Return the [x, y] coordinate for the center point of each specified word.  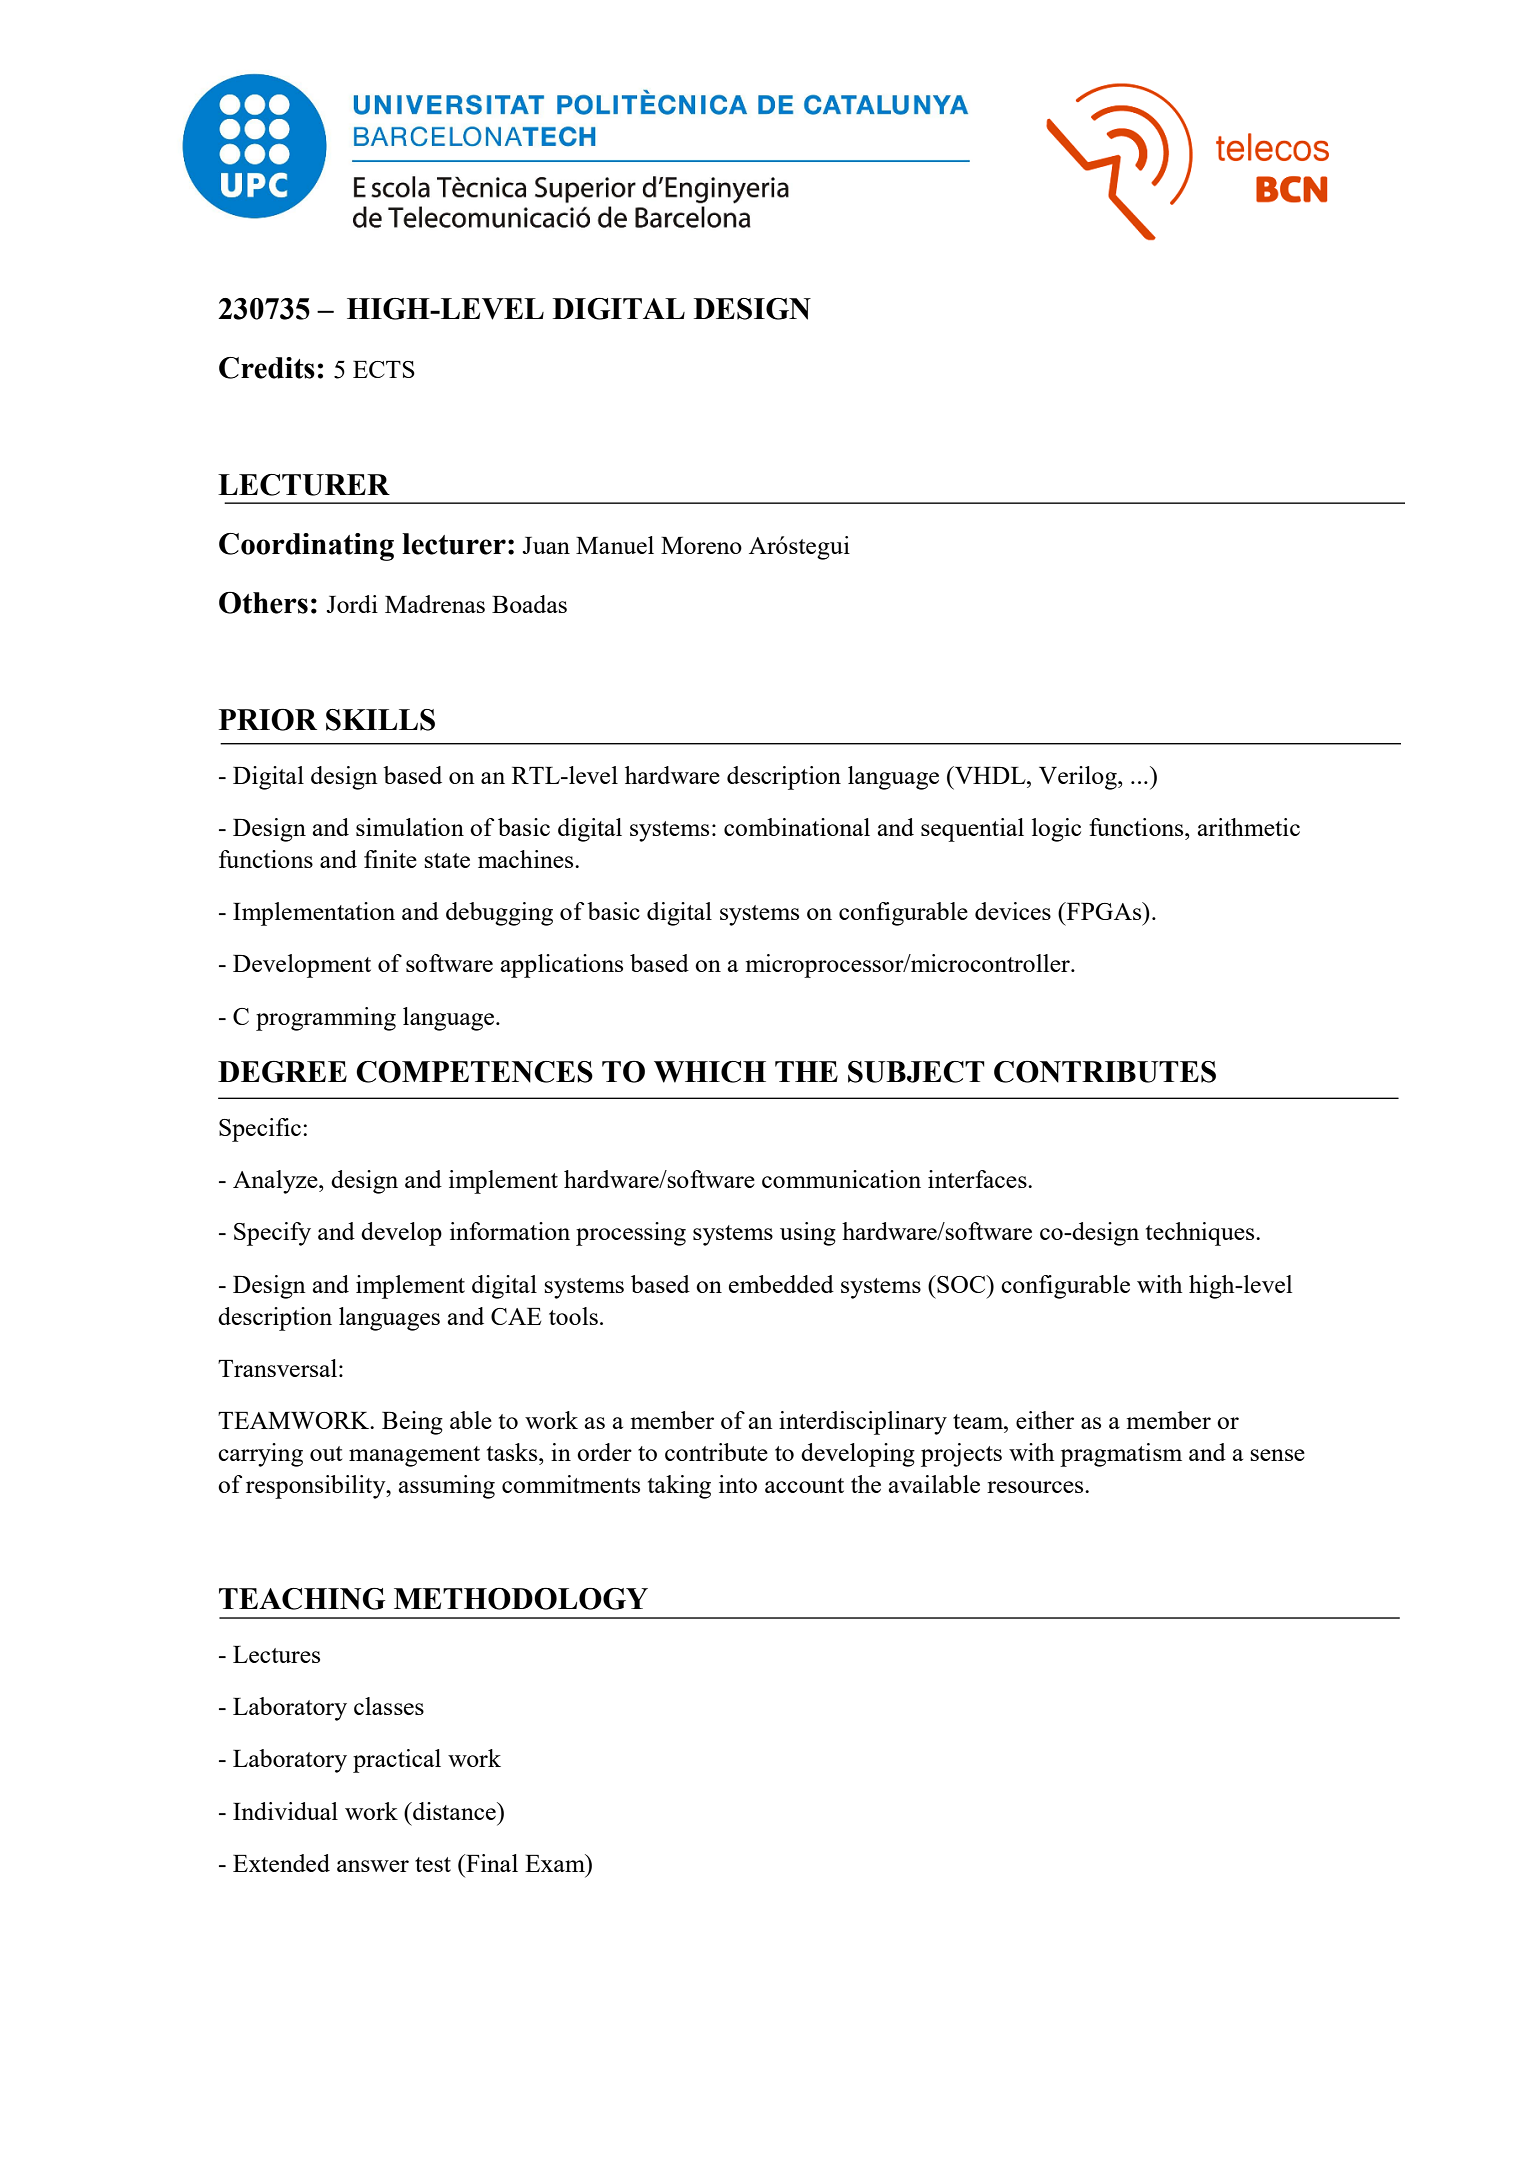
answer [373, 1866]
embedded [781, 1284]
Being [412, 1423]
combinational [797, 827]
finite [390, 859]
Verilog [1079, 778]
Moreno [701, 545]
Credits [267, 368]
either [1045, 1420]
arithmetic [1249, 827]
